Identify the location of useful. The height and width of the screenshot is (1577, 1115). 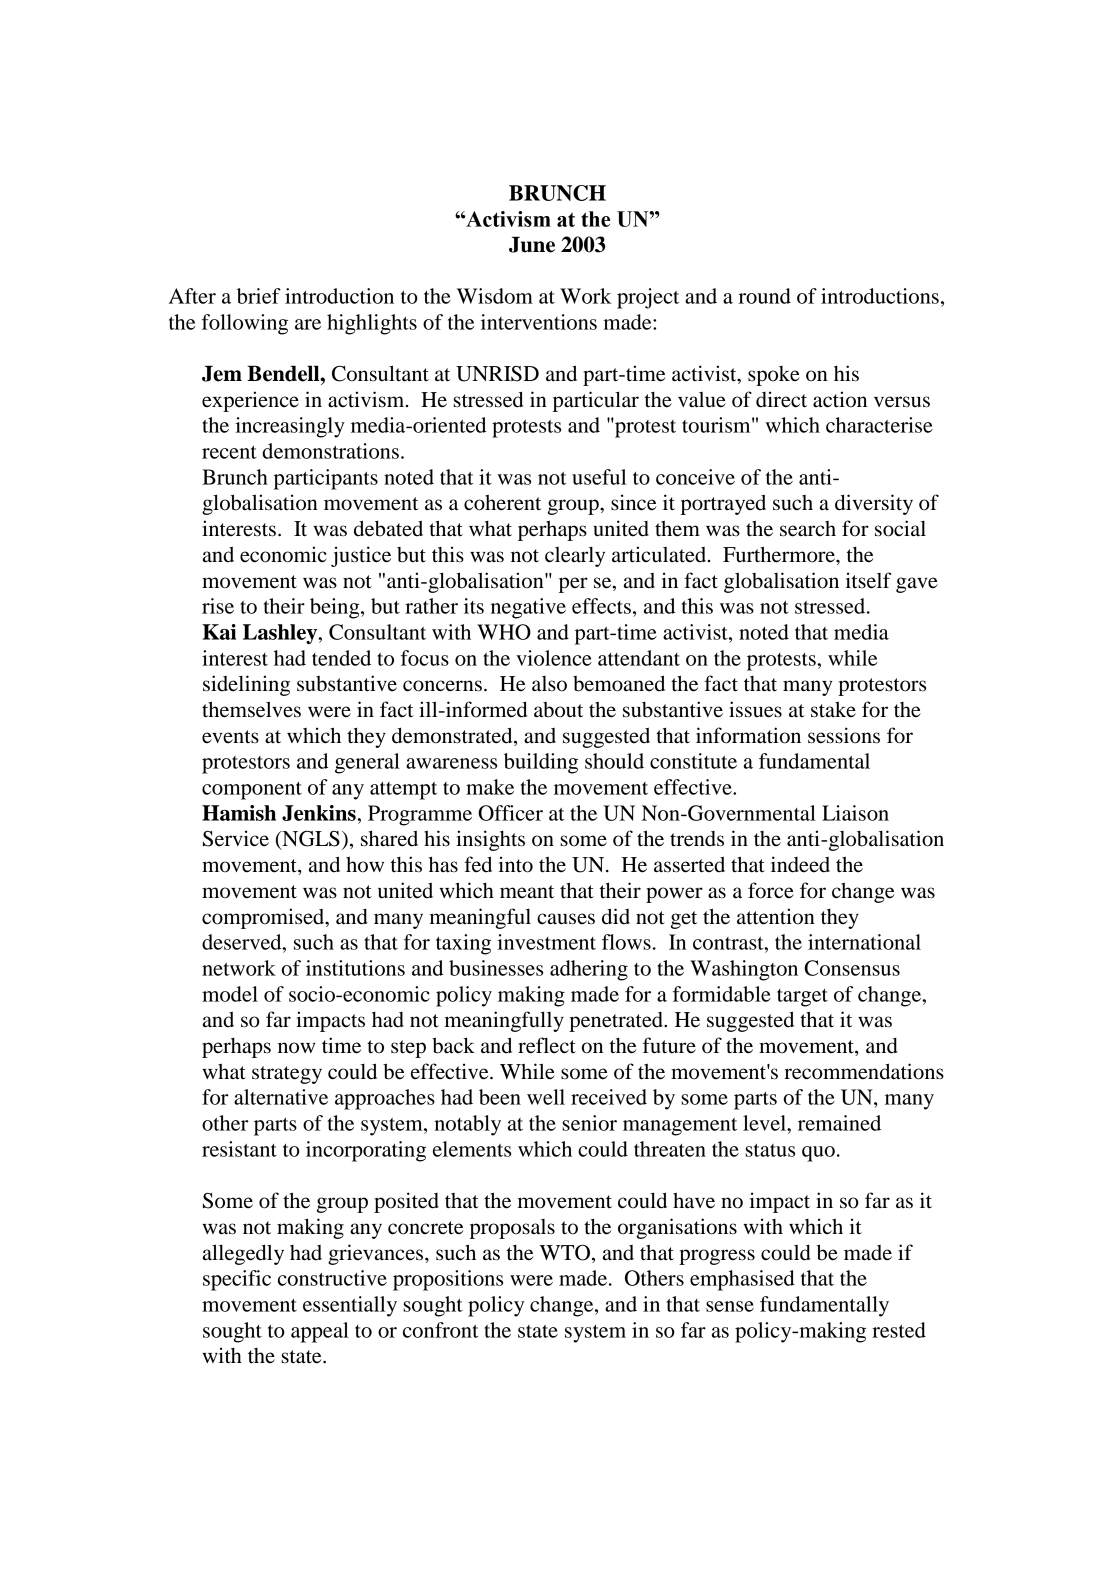
(599, 477).
